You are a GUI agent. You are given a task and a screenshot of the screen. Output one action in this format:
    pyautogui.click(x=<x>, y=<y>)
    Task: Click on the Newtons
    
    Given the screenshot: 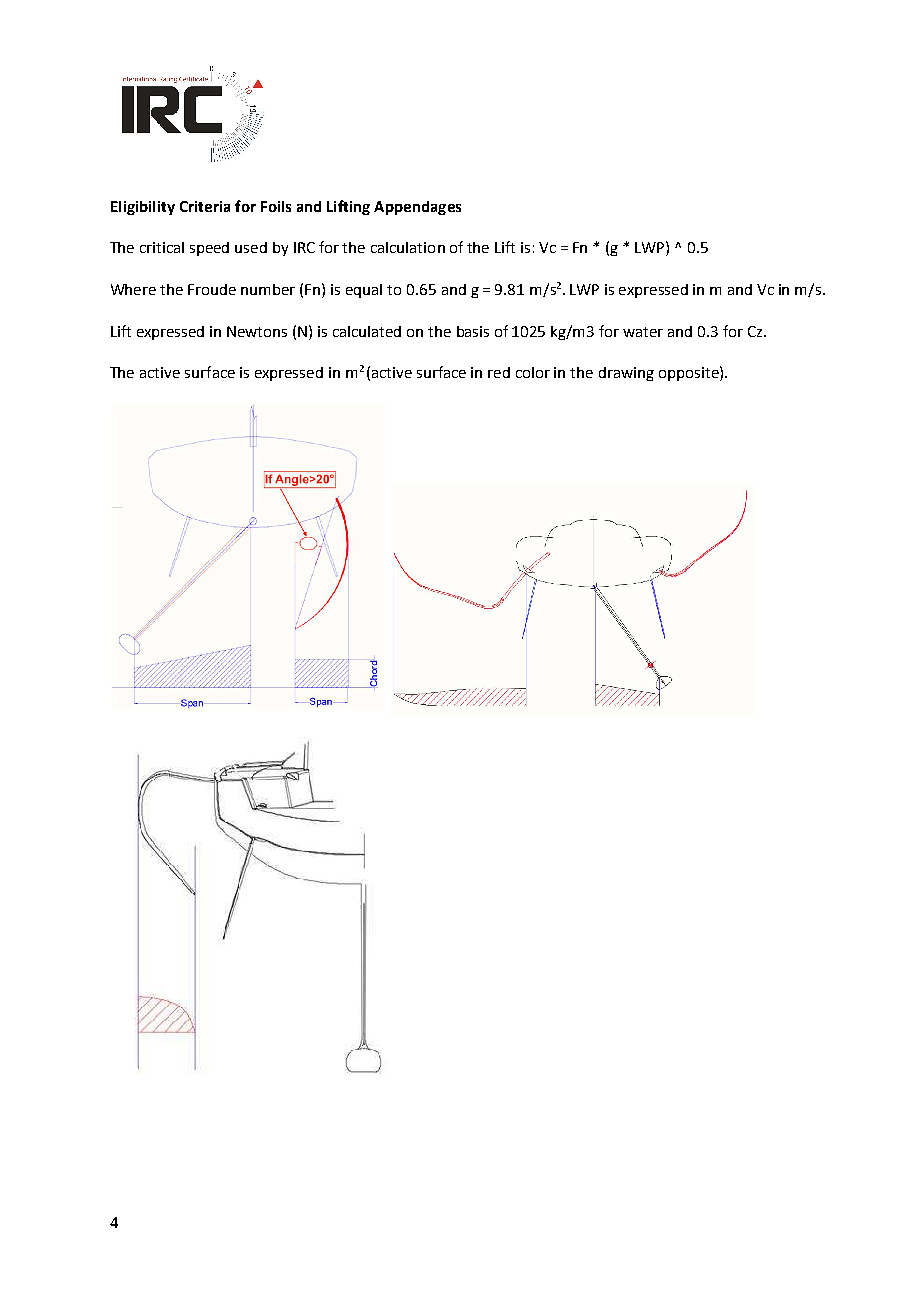 What is the action you would take?
    pyautogui.click(x=257, y=331)
